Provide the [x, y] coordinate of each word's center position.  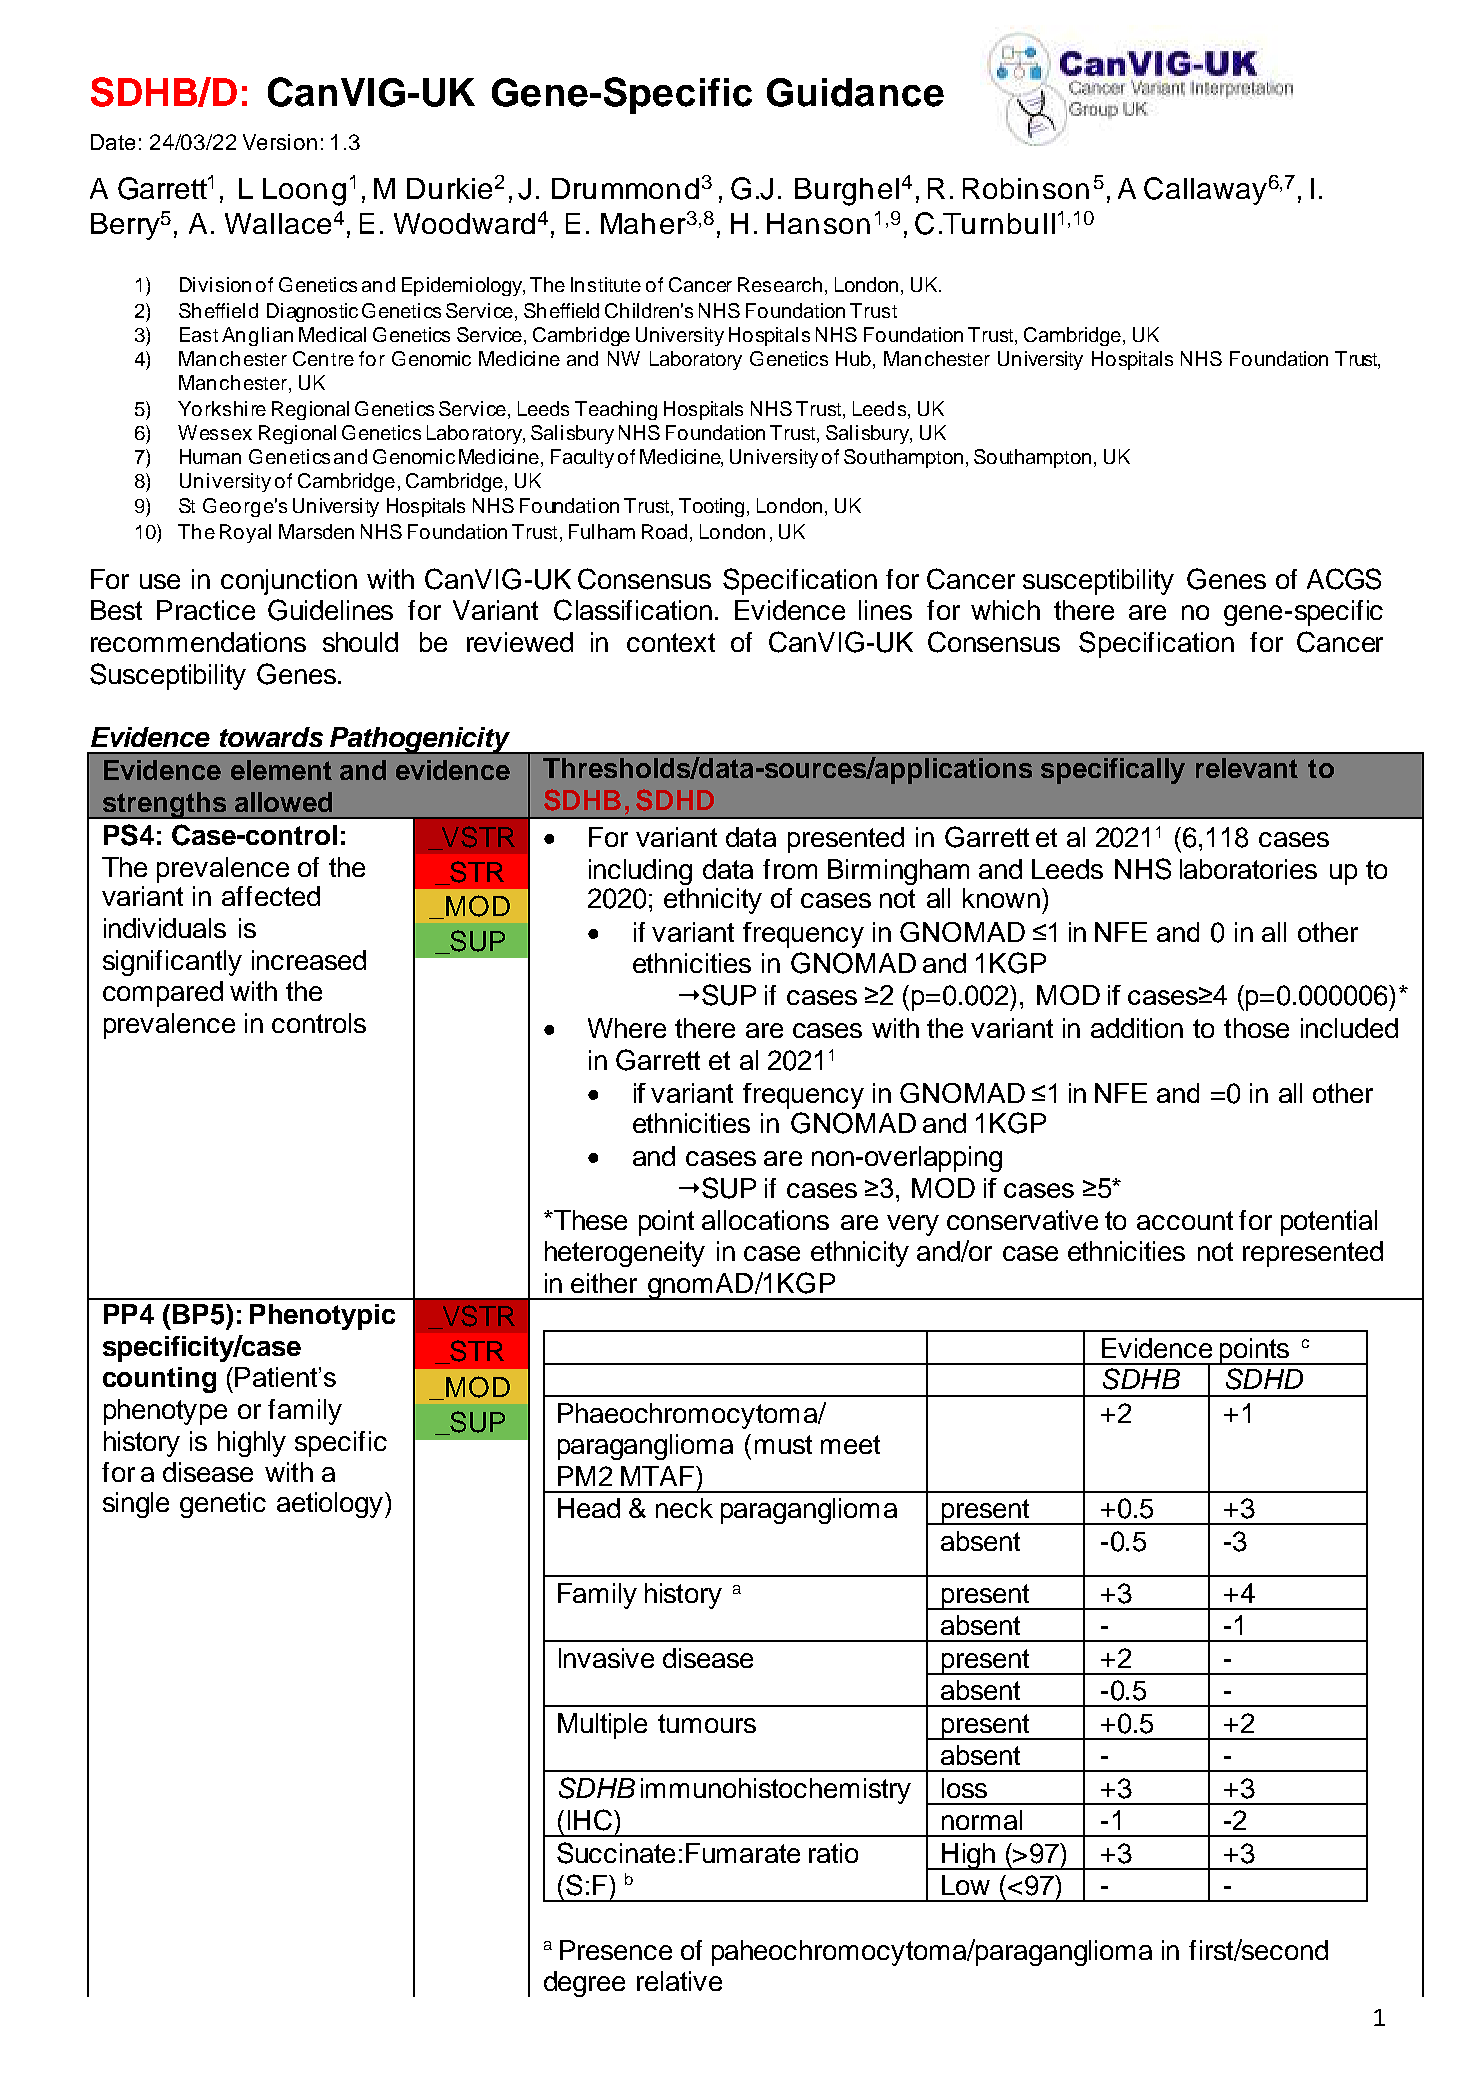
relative [679, 1981]
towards [271, 737]
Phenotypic [322, 1317]
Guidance [855, 92]
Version [280, 142]
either [604, 1283]
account [1185, 1220]
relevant [1247, 768]
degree [584, 1984]
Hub [855, 360]
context [671, 642]
